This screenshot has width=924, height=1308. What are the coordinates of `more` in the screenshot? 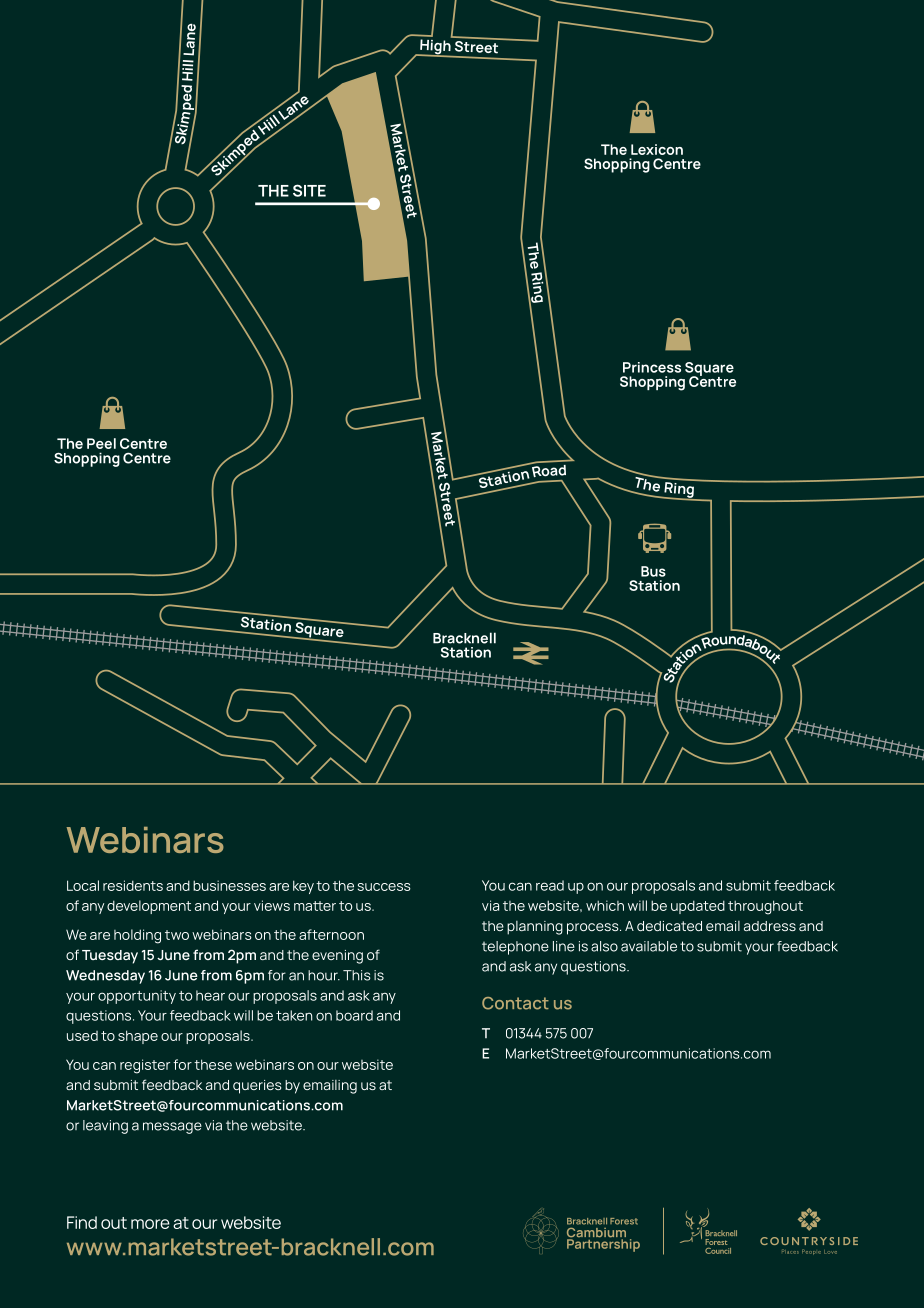 It's located at (150, 1224).
